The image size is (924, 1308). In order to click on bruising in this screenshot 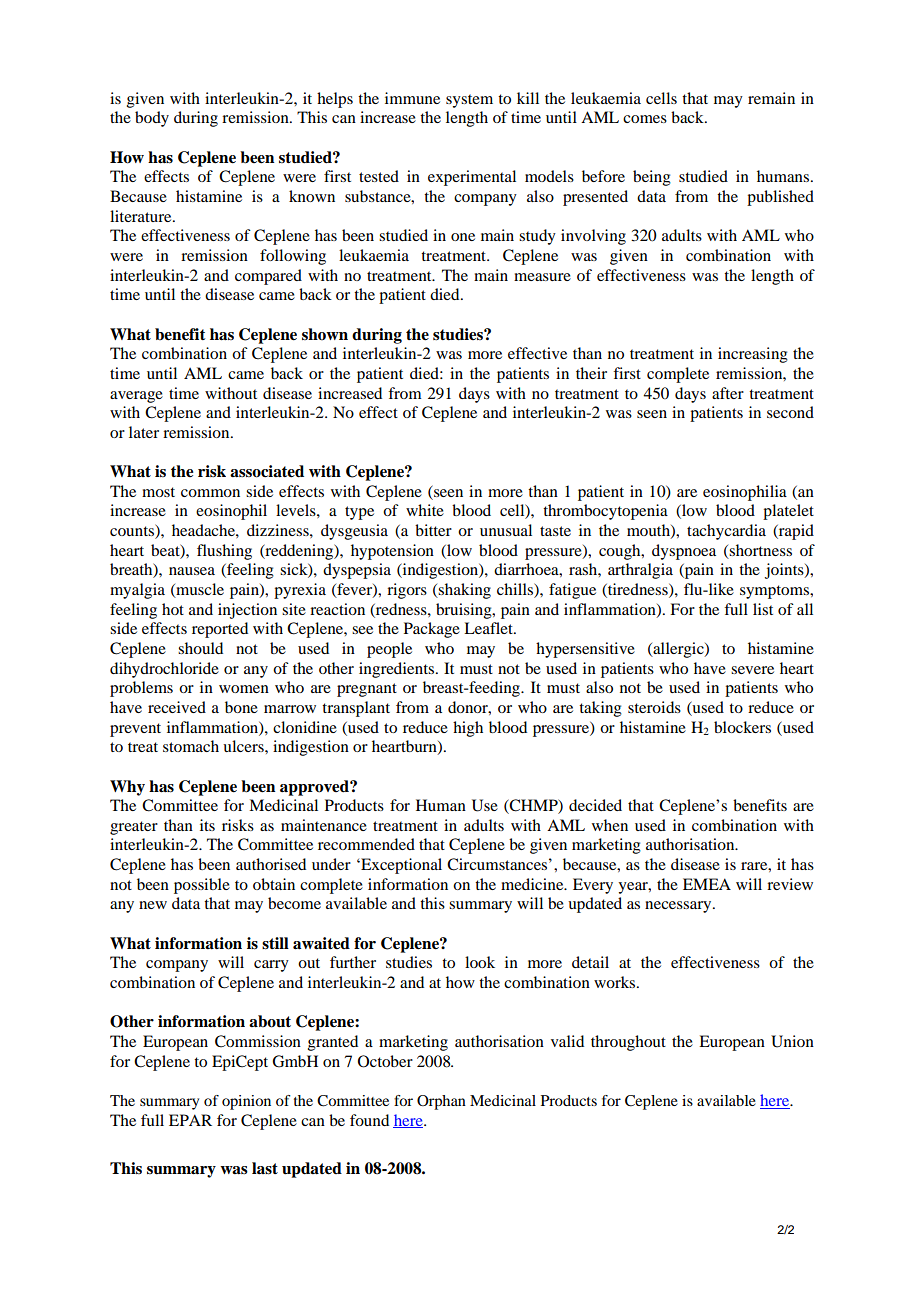, I will do `click(465, 611)`.
